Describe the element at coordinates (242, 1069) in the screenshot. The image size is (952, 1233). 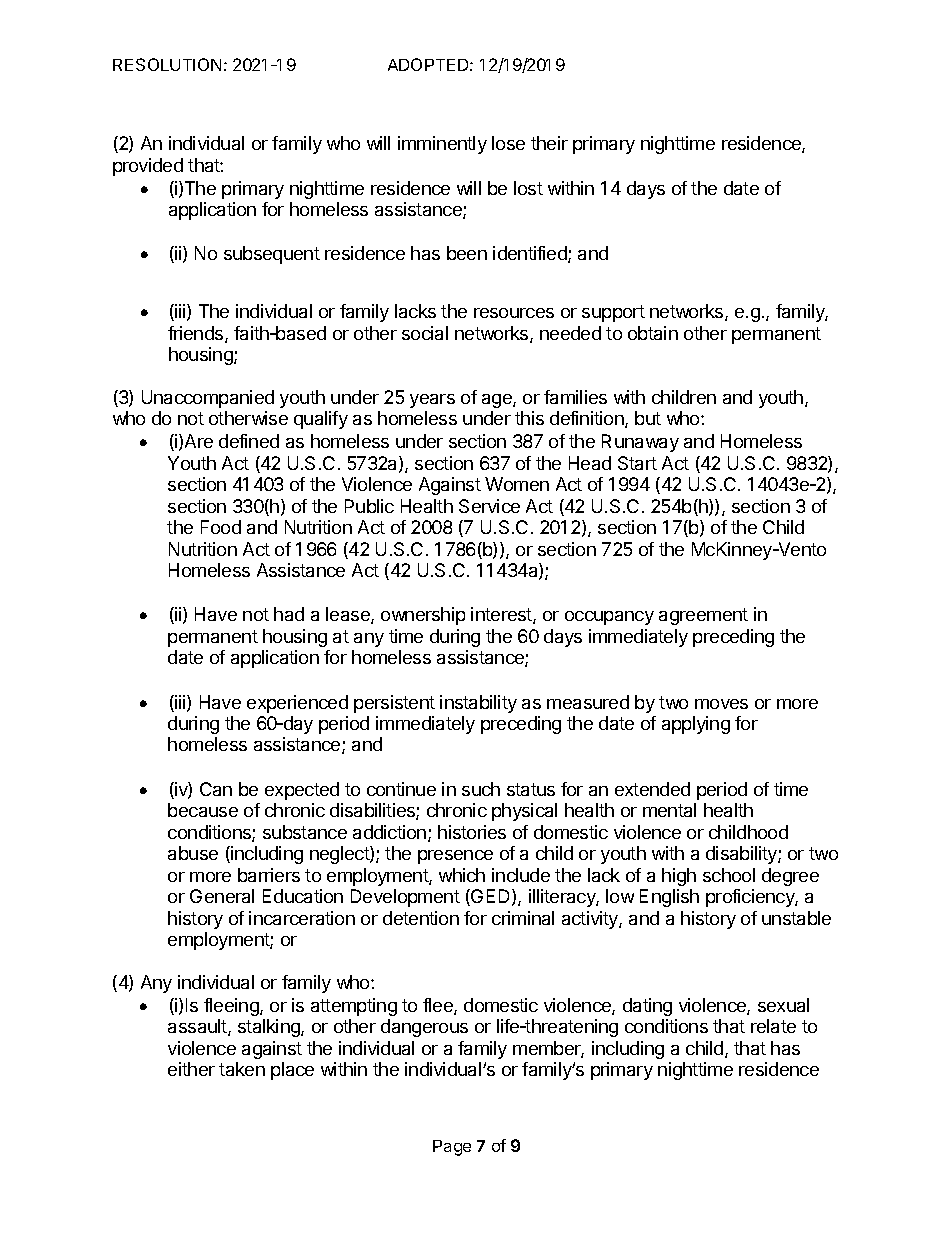
I see `taken` at that location.
